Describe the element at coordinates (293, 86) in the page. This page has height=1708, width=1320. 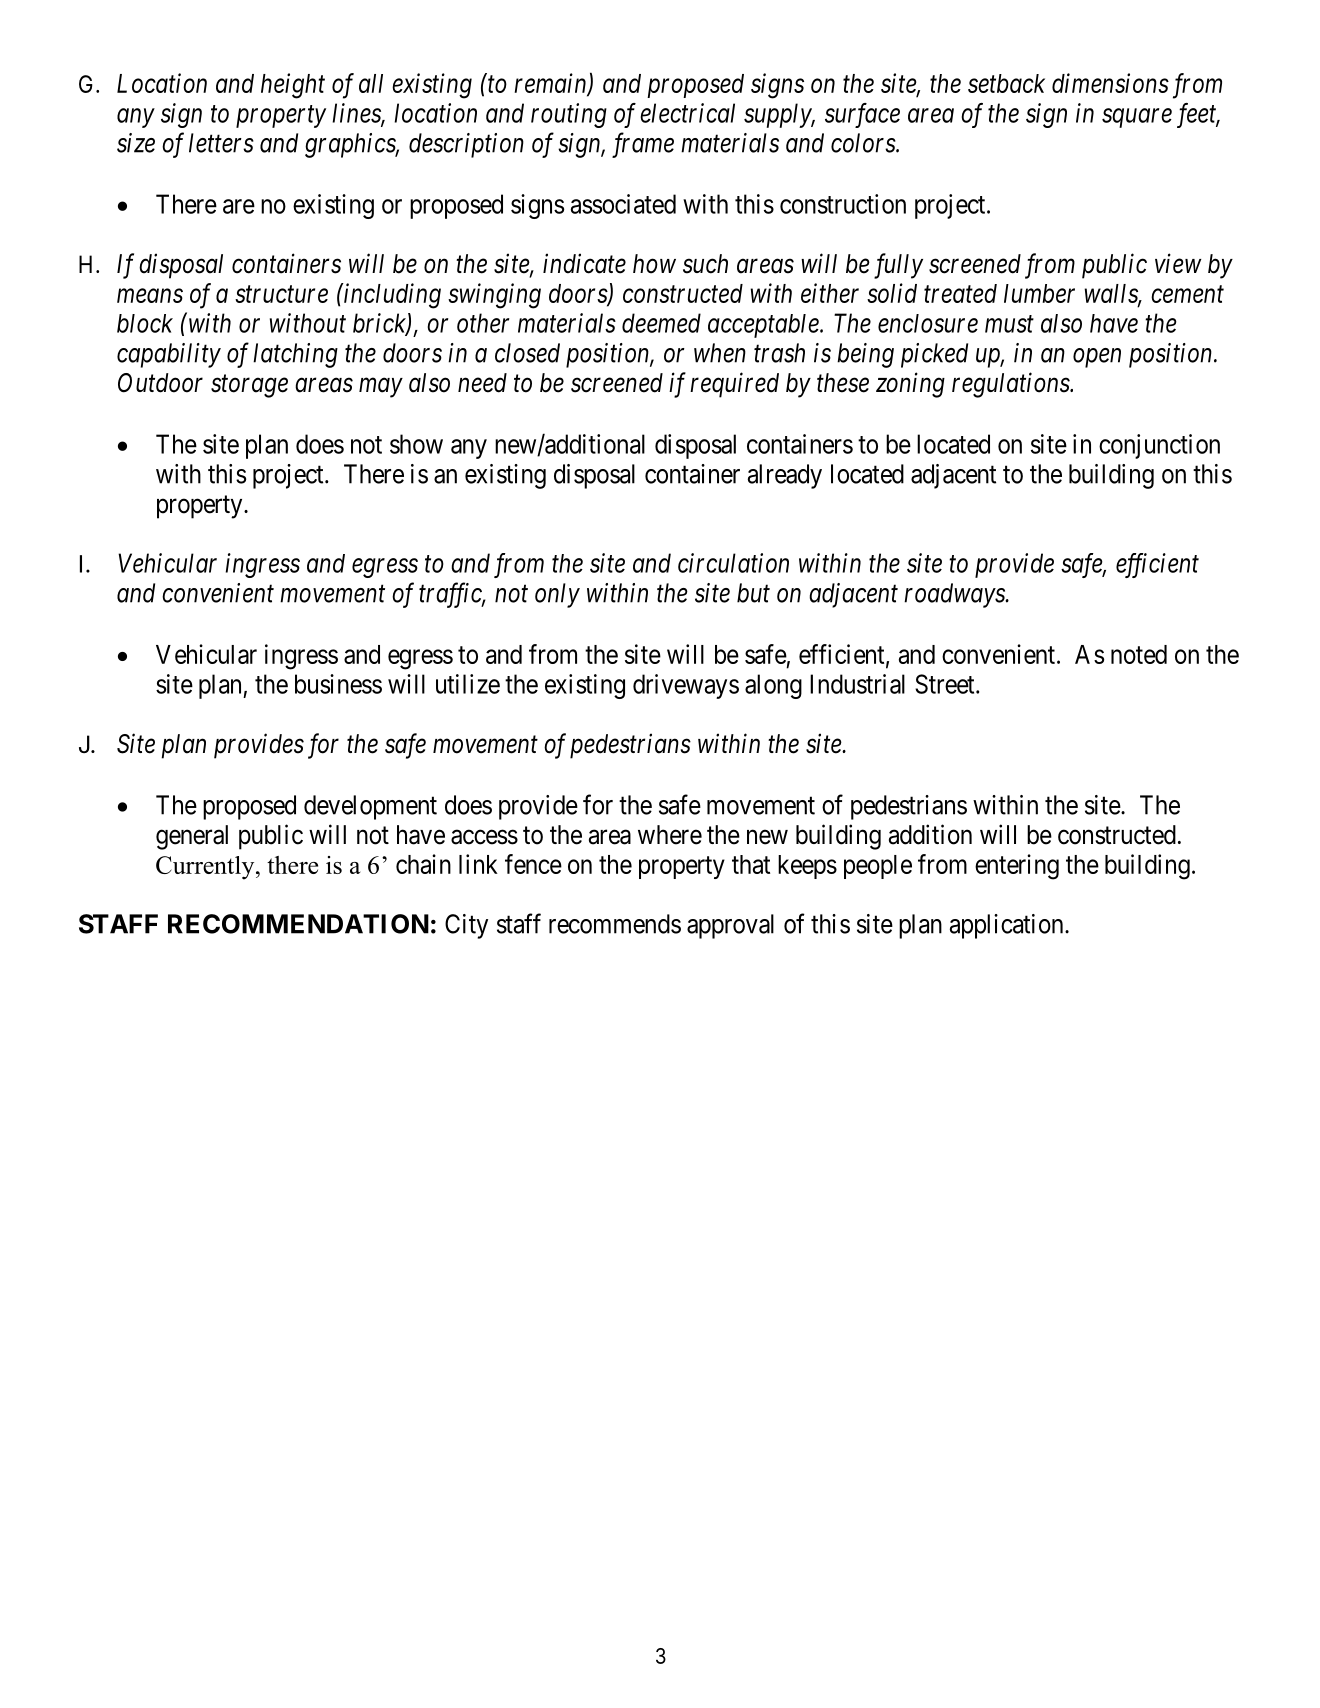
I see `height` at that location.
